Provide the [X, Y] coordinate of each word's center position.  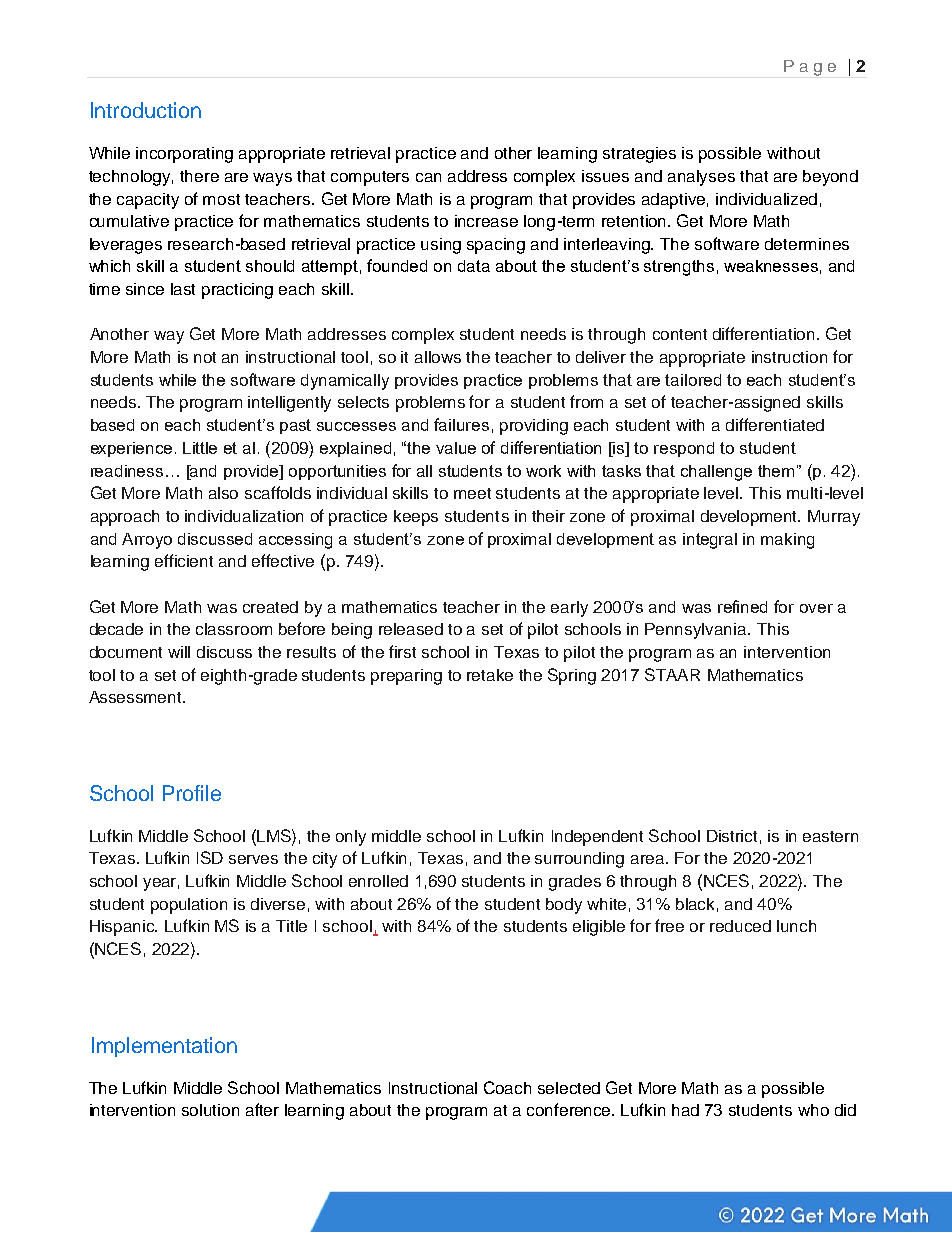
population [189, 906]
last [183, 289]
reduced [740, 926]
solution [210, 1110]
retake [490, 675]
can [428, 177]
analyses [701, 178]
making [787, 541]
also [223, 493]
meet [472, 493]
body [564, 906]
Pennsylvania [697, 631]
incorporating [184, 155]
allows [438, 357]
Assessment [136, 697]
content [680, 334]
